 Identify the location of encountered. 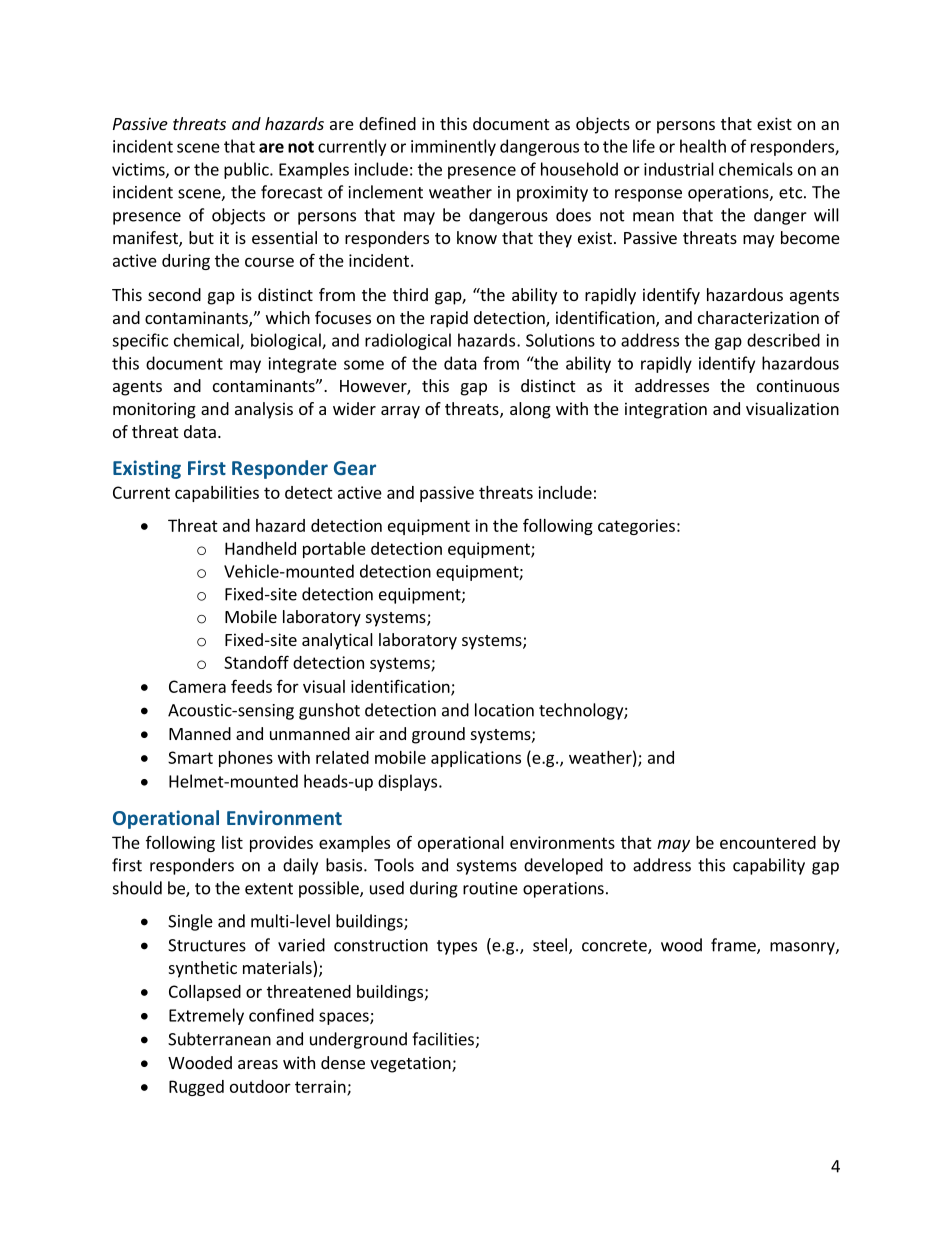
(768, 842).
